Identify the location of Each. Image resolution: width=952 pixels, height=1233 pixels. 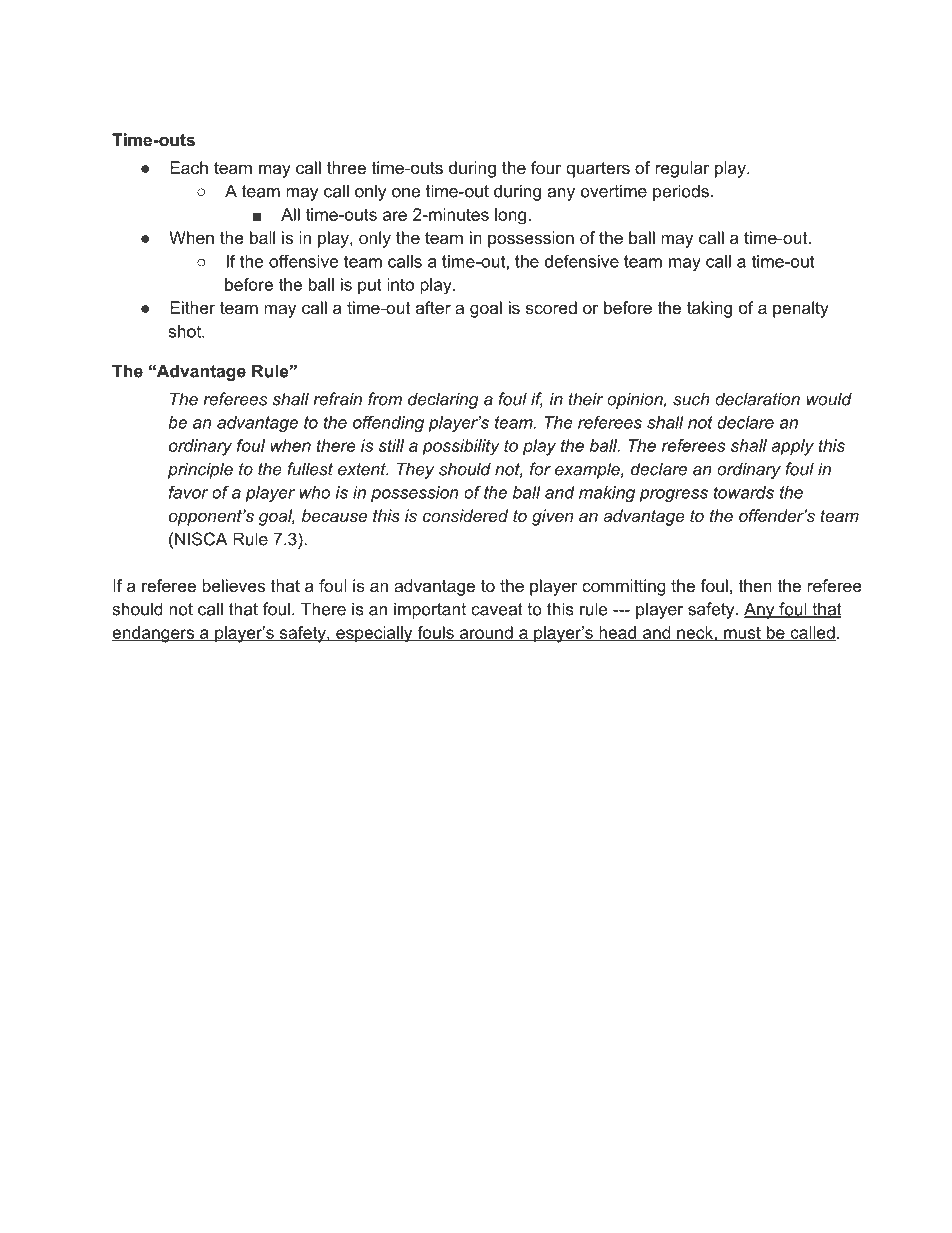
(189, 167).
